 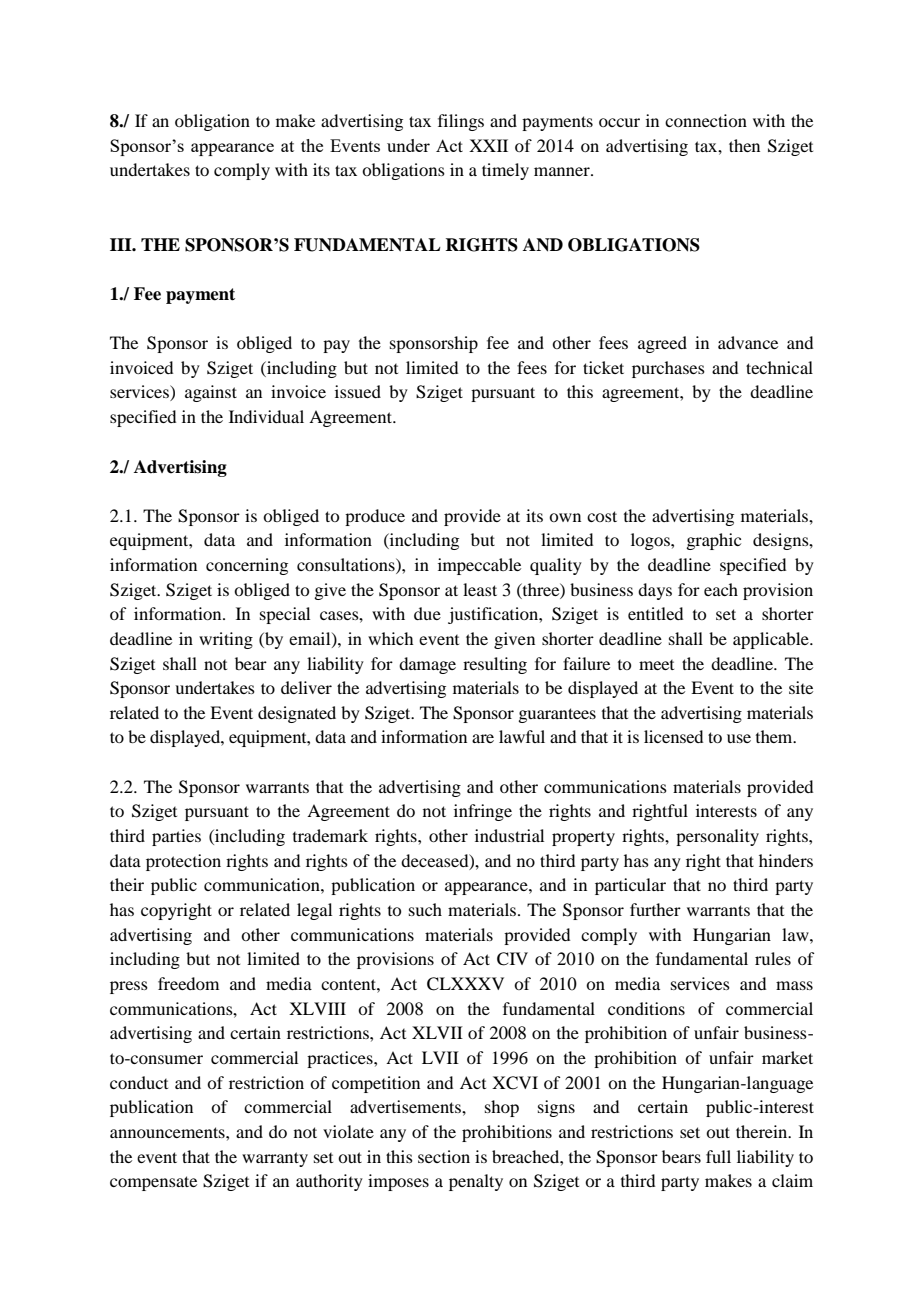 What do you see at coordinates (444, 1156) in the page?
I see `section` at bounding box center [444, 1156].
